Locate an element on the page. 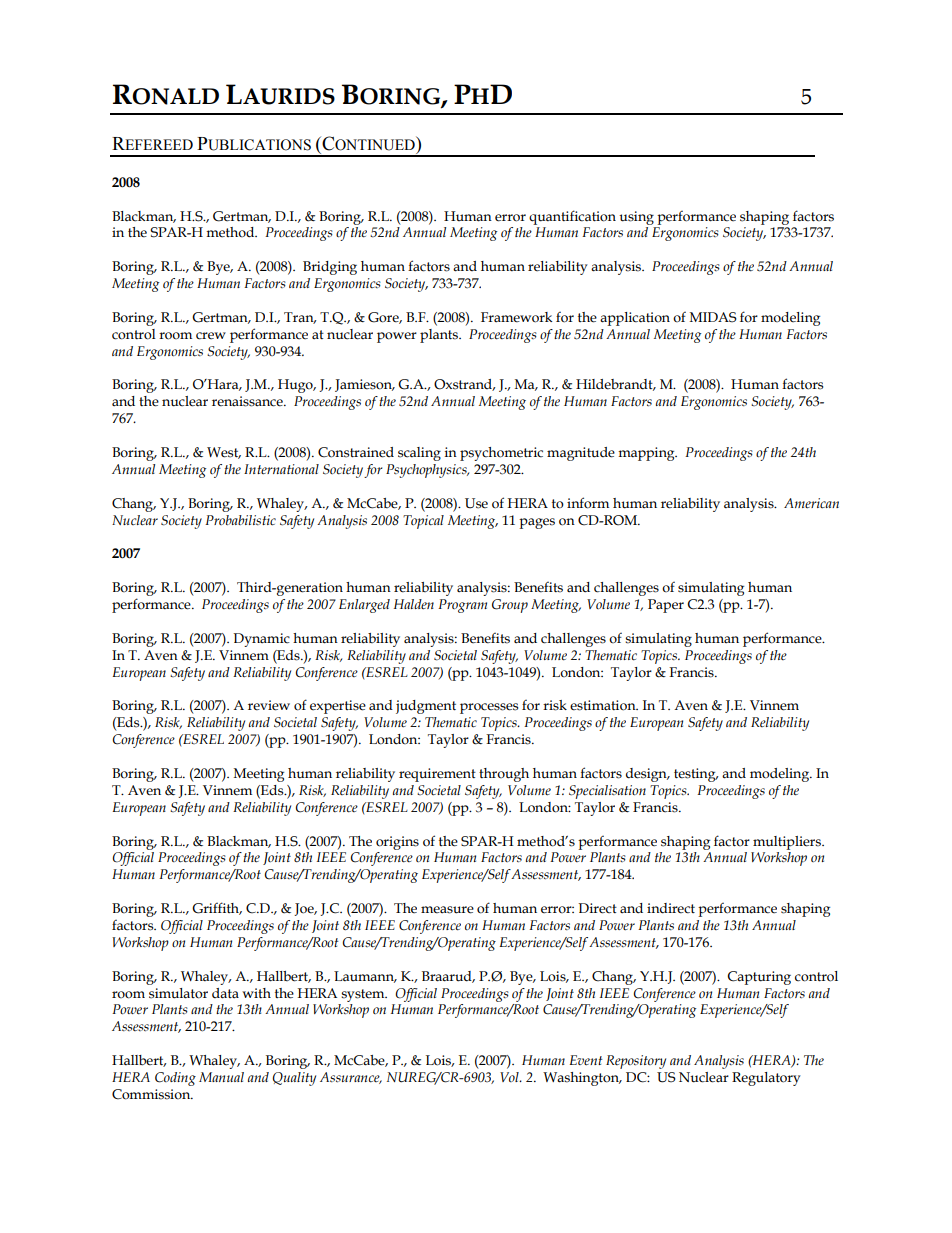  quantification is located at coordinates (572, 217).
